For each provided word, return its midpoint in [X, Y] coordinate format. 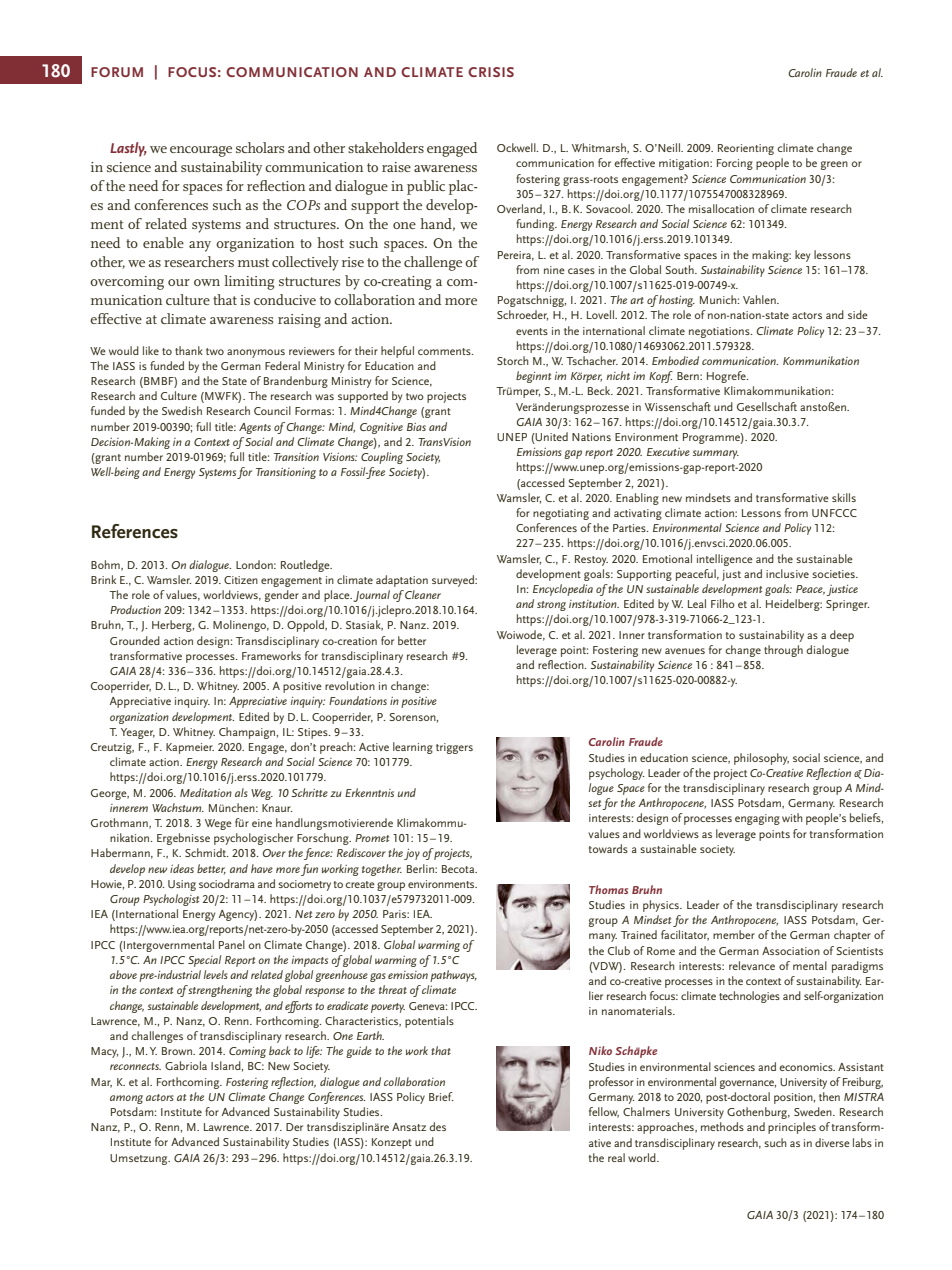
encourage [201, 151]
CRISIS [491, 72]
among [126, 1099]
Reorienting [746, 149]
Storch [513, 360]
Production [135, 609]
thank [189, 350]
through [783, 651]
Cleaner [422, 594]
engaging [757, 819]
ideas [182, 868]
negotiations [720, 332]
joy [412, 854]
